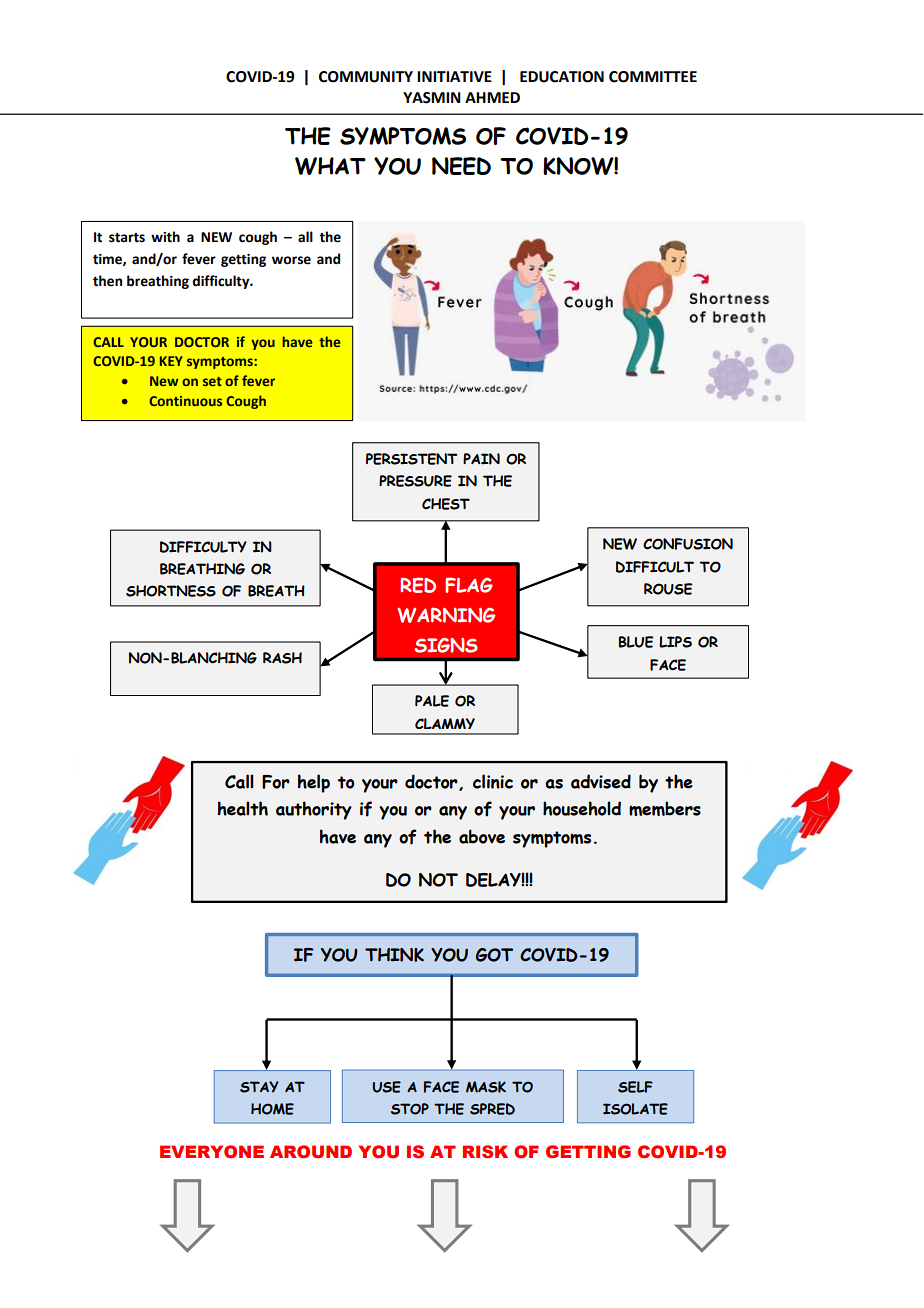 This screenshot has height=1308, width=924. What do you see at coordinates (601, 781) in the screenshot?
I see `advised` at bounding box center [601, 781].
